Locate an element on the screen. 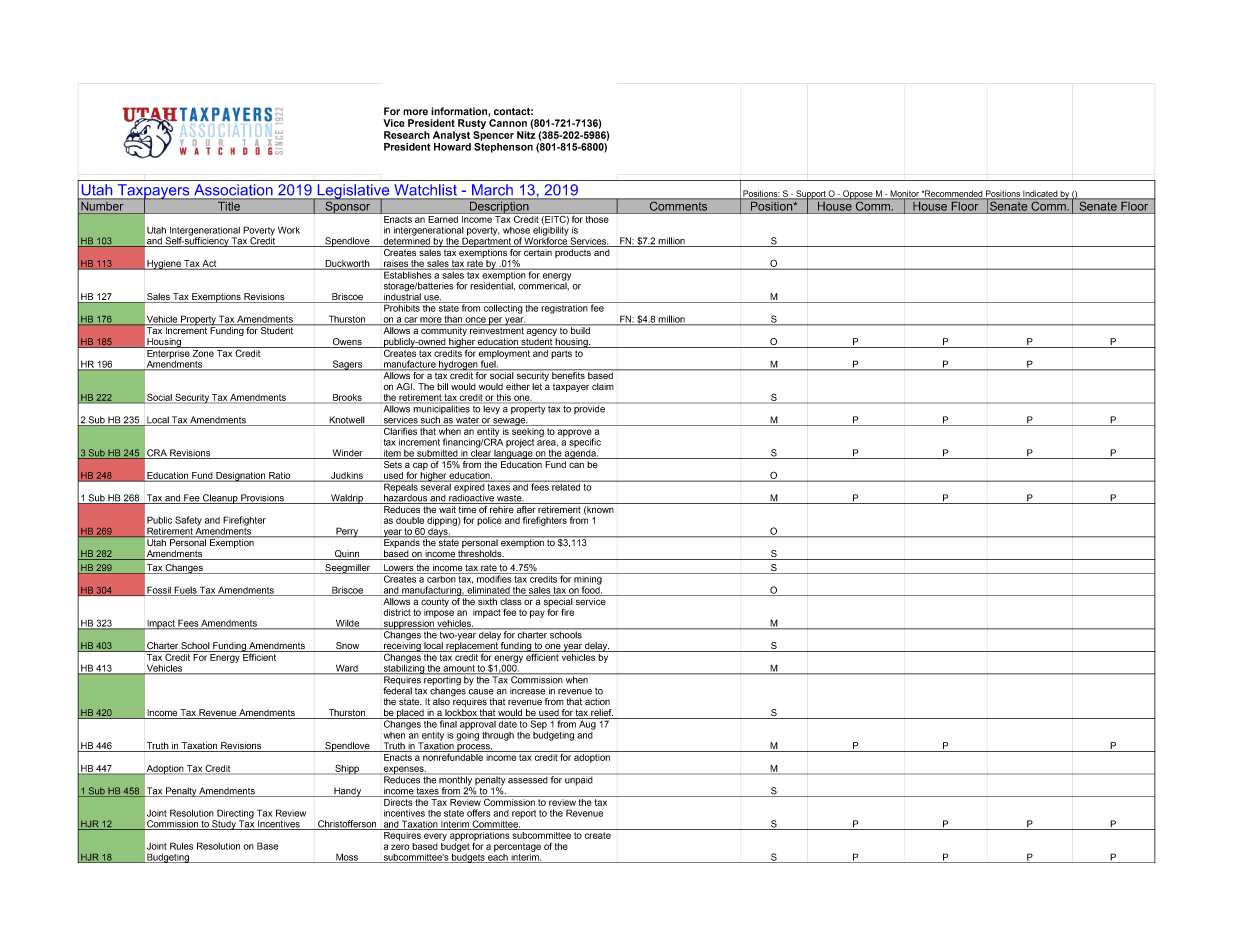 The width and height of the screenshot is (1233, 952). unpaid is located at coordinates (579, 779).
